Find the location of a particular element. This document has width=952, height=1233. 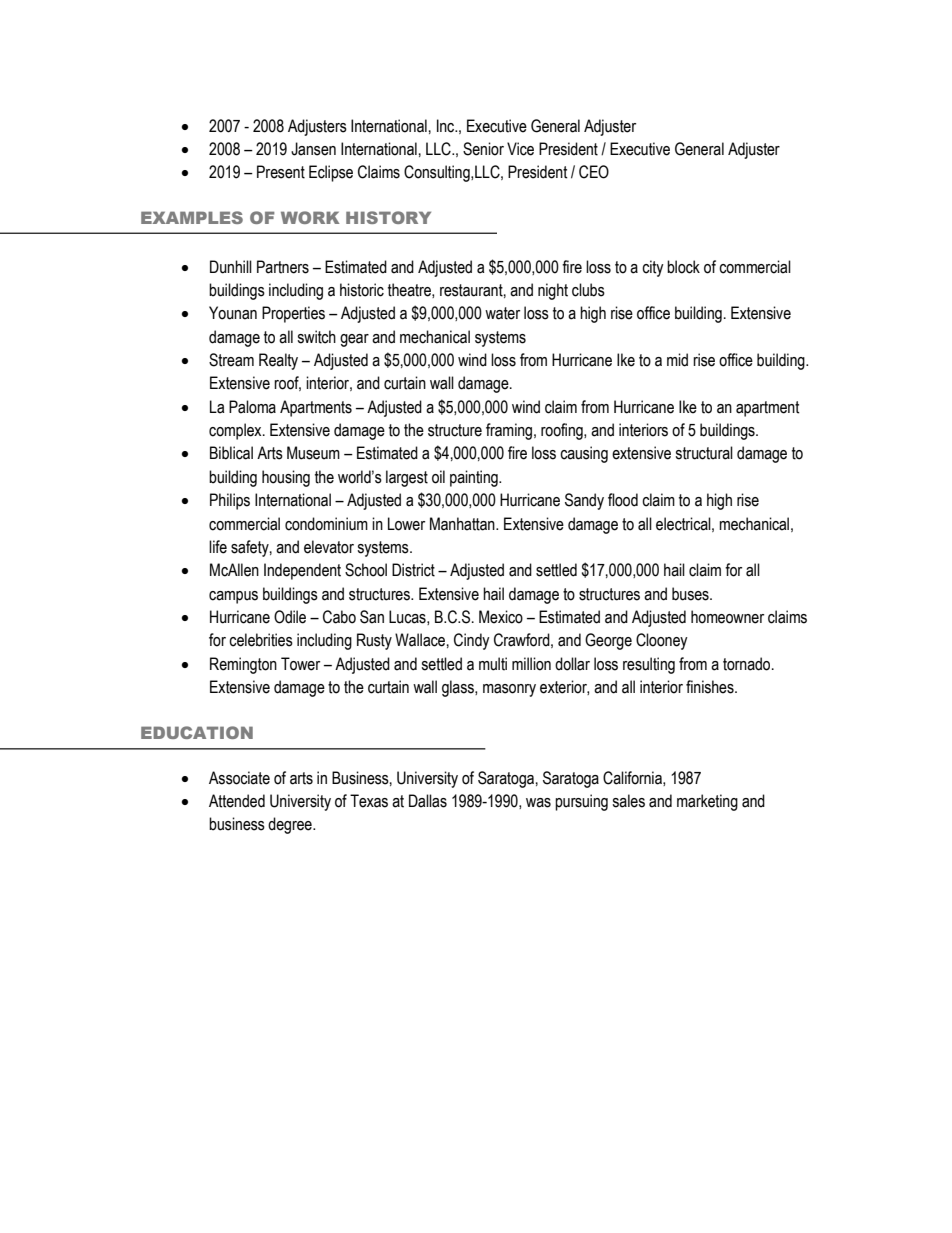

water is located at coordinates (502, 313).
